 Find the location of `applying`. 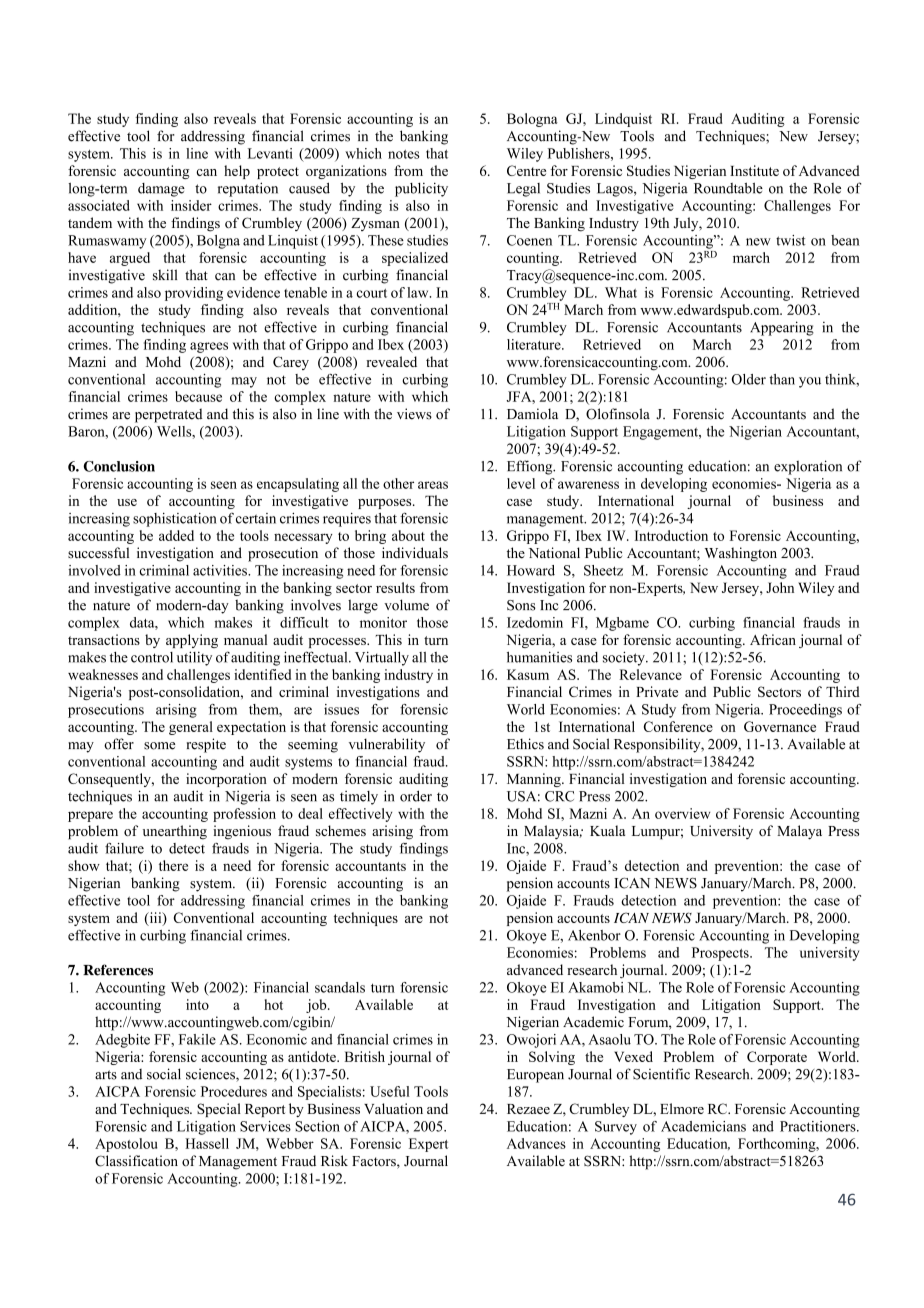

applying is located at coordinates (192, 641).
